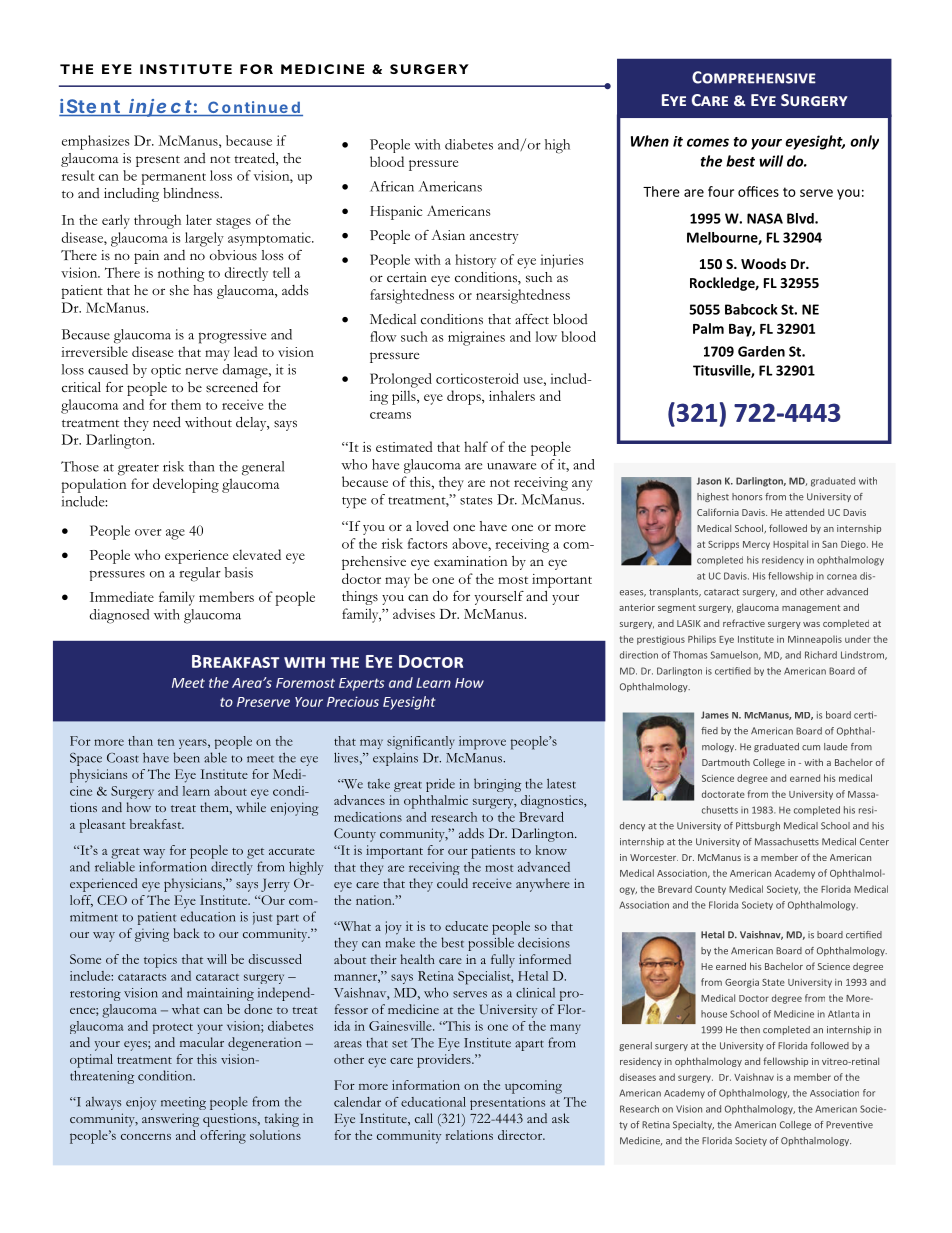 This document has height=1233, width=952. Describe the element at coordinates (708, 142) in the document. I see `comes` at that location.
